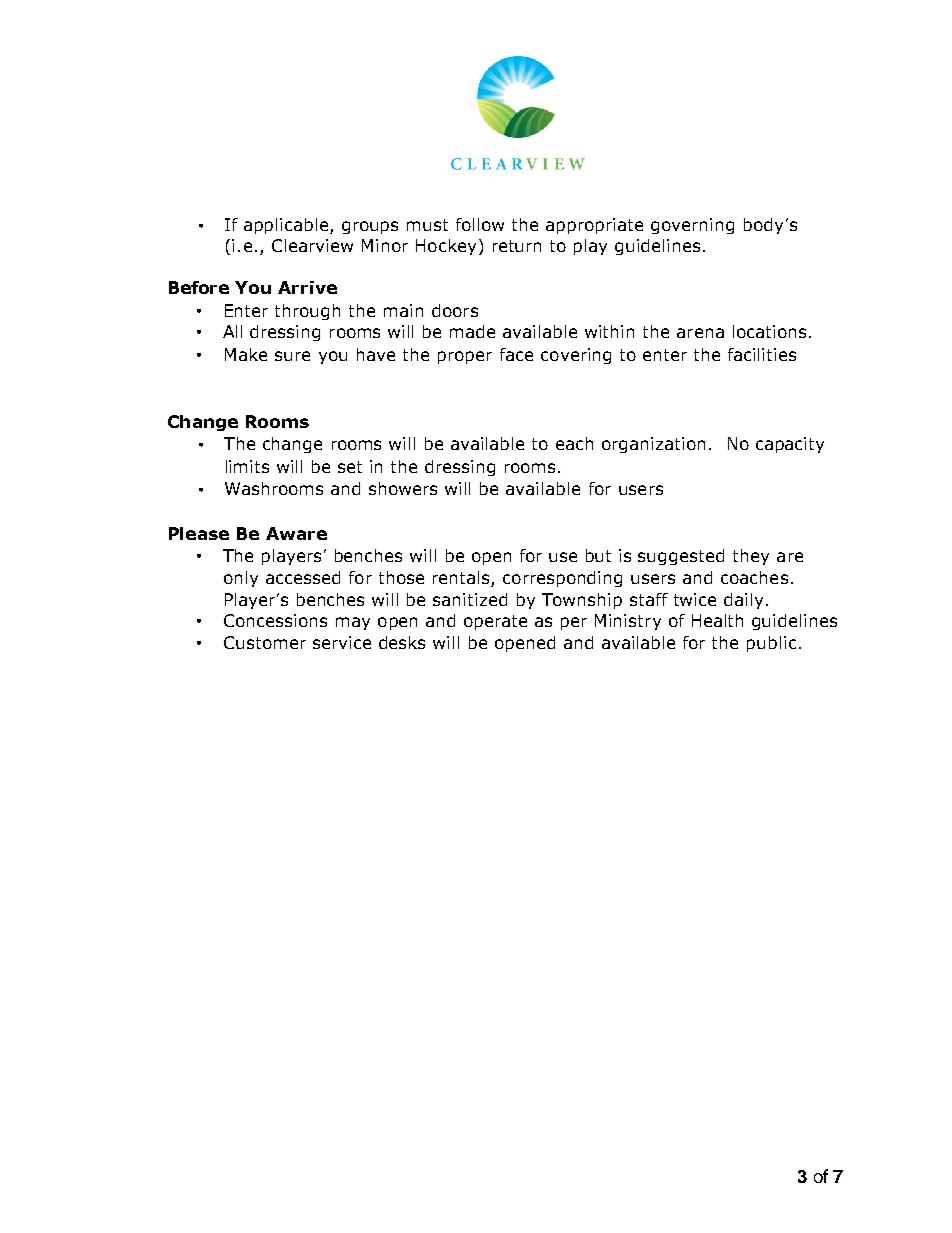 The image size is (952, 1233). Describe the element at coordinates (287, 226) in the screenshot. I see `applicable` at that location.
